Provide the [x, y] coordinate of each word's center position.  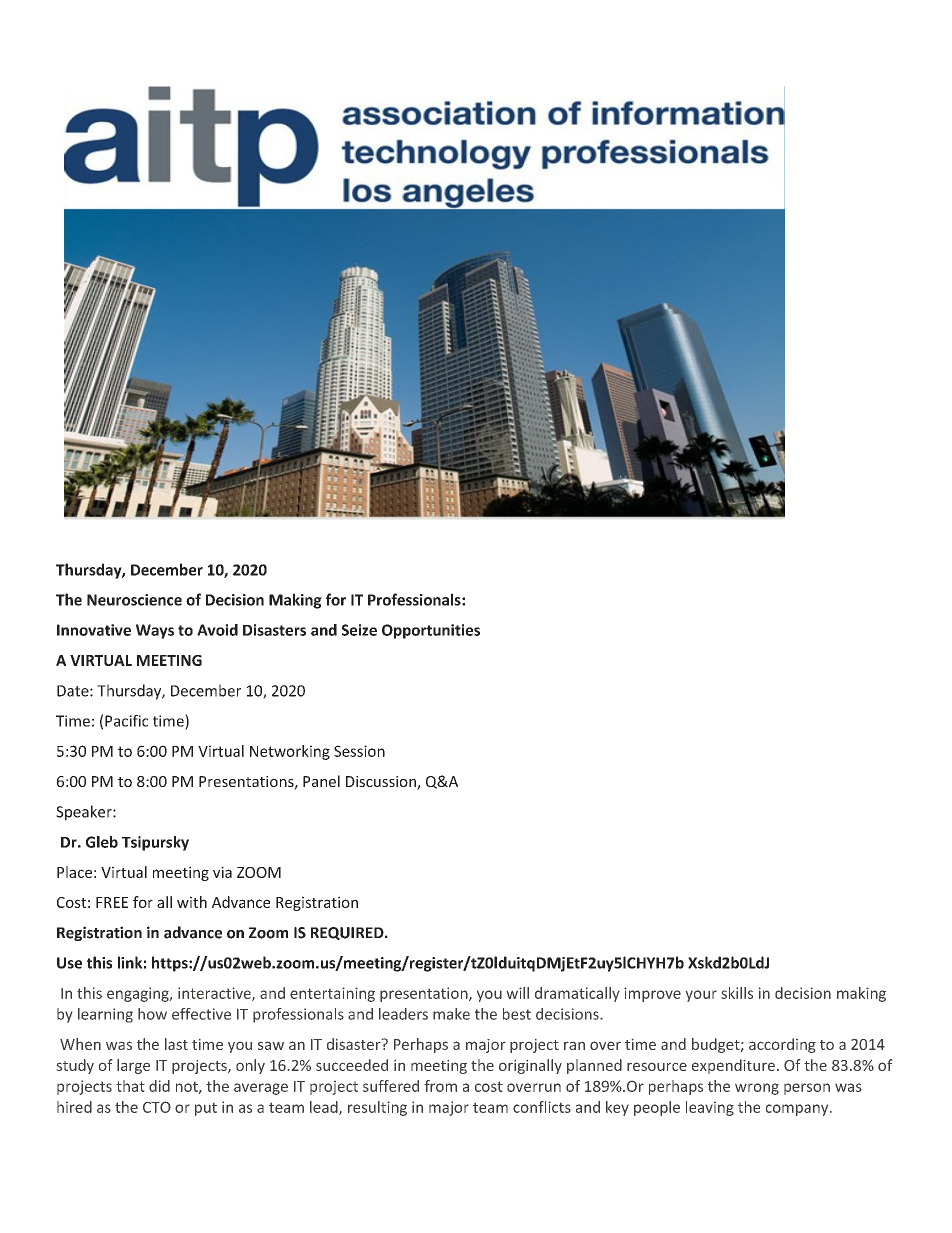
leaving [710, 1108]
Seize [359, 630]
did [159, 1086]
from [440, 1086]
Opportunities [431, 631]
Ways [155, 631]
